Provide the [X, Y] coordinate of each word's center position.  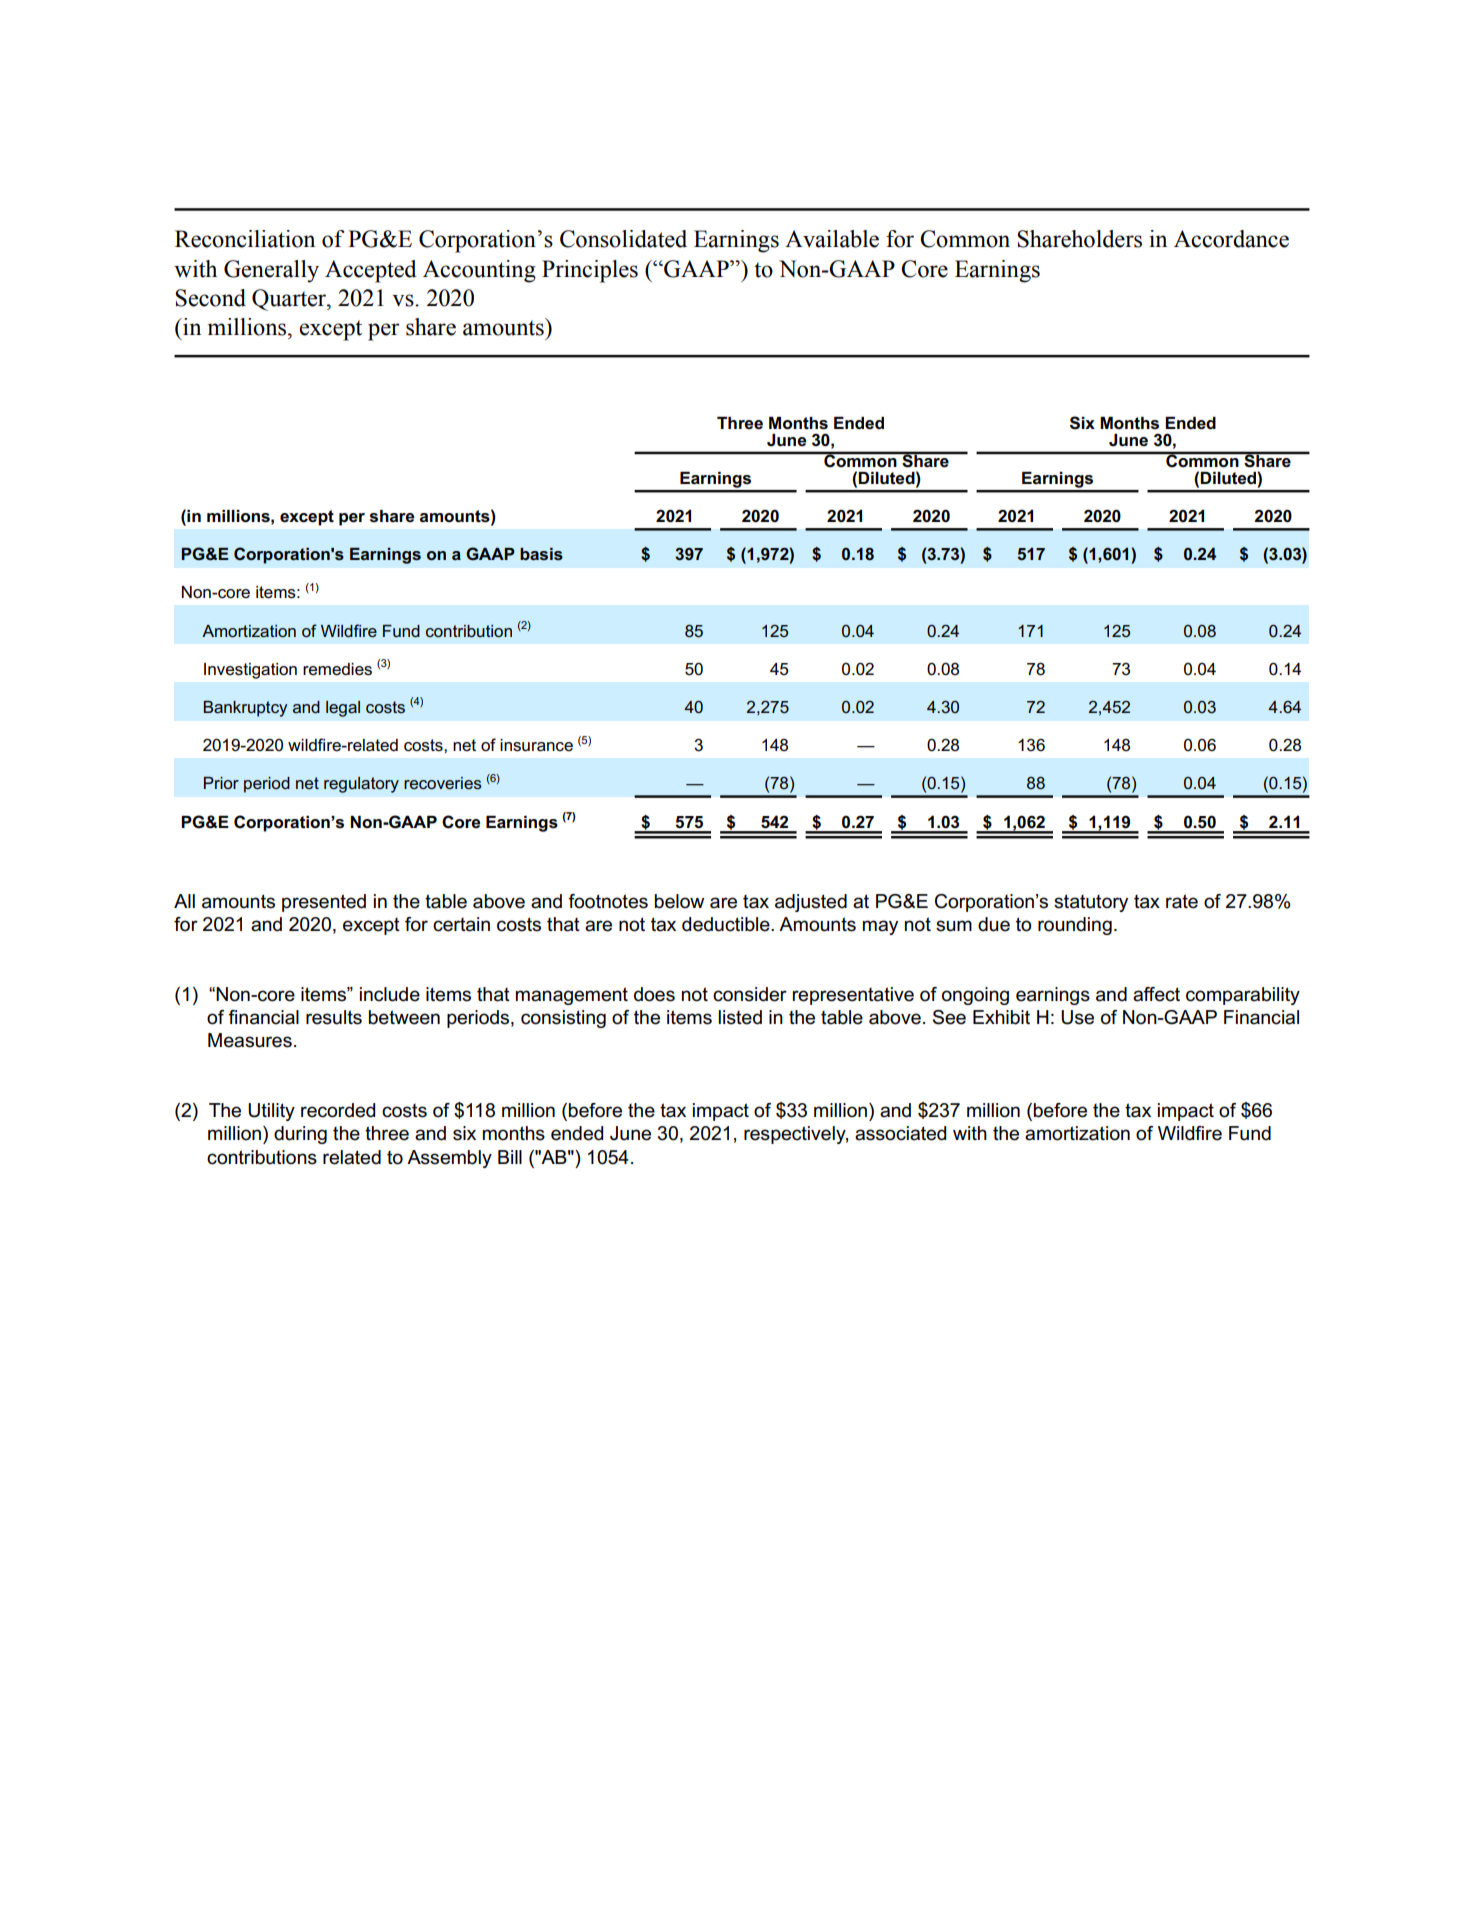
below [679, 901]
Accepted [371, 271]
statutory [1091, 903]
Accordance [1231, 239]
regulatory [361, 785]
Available [832, 239]
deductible [727, 924]
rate [1182, 901]
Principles [590, 271]
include [390, 994]
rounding [1075, 926]
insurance [536, 745]
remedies [337, 669]
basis [541, 554]
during [300, 1135]
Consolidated [623, 239]
